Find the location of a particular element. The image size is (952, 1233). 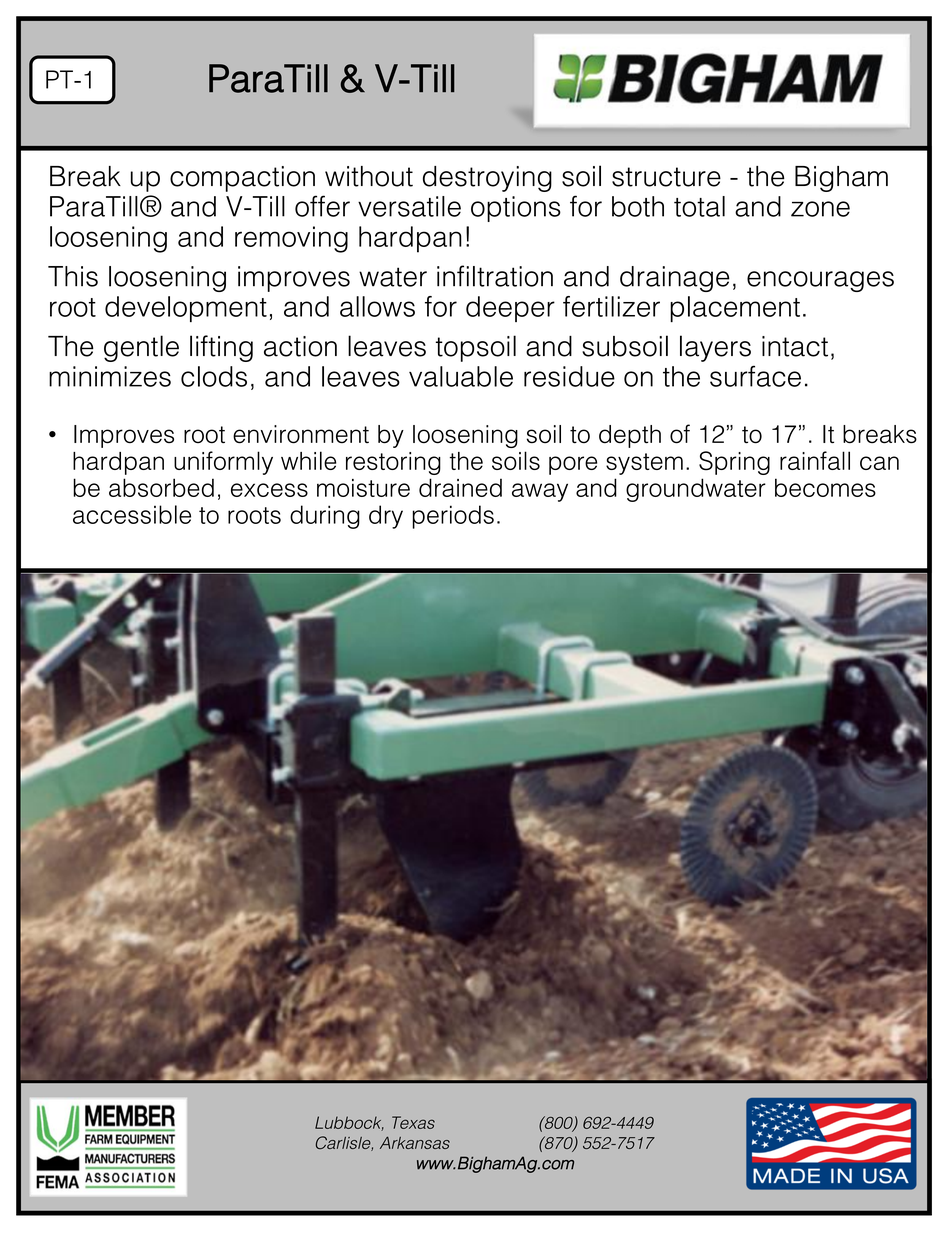

options is located at coordinates (516, 209).
